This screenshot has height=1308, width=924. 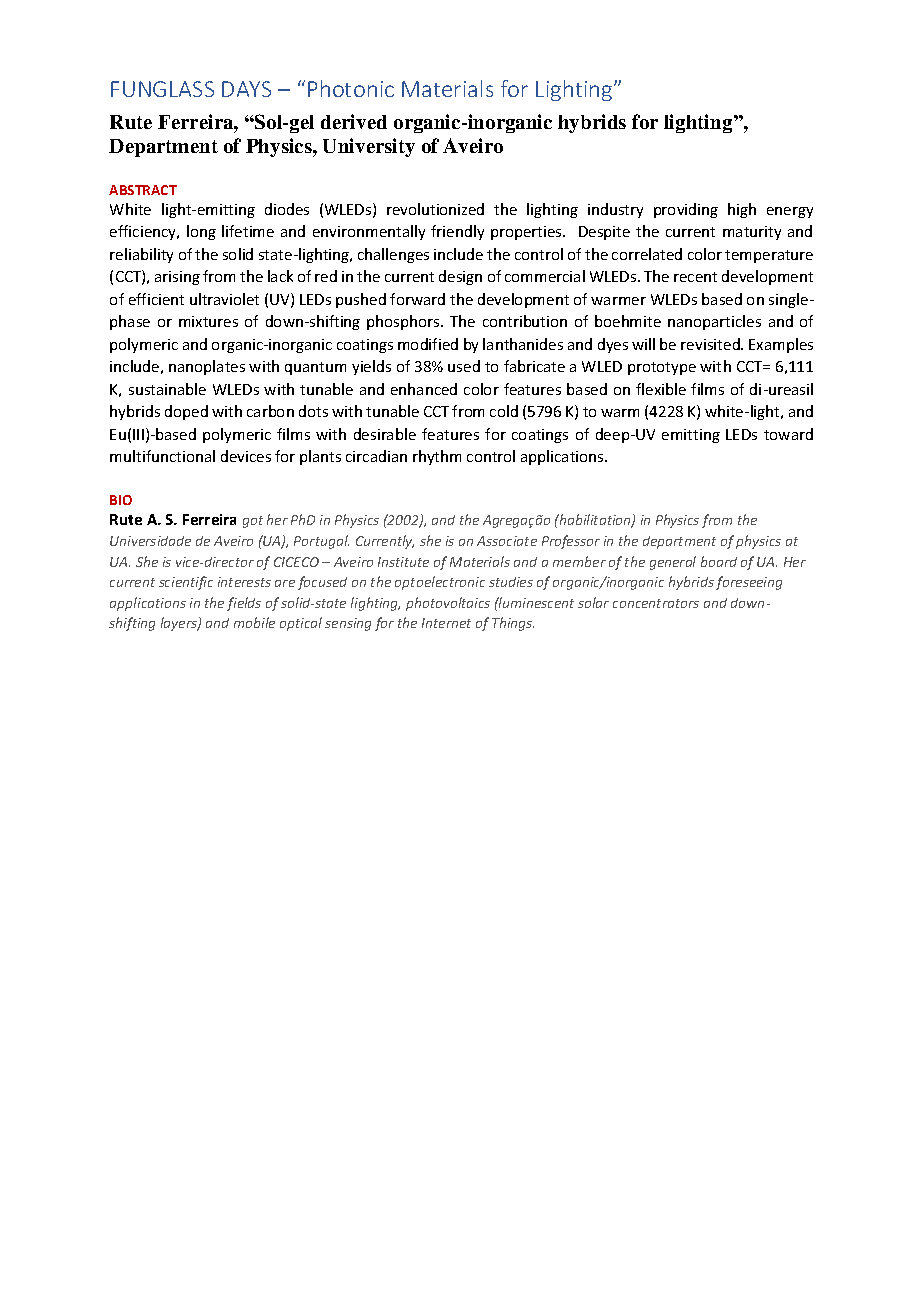 What do you see at coordinates (246, 89) in the screenshot?
I see `DAYS` at bounding box center [246, 89].
